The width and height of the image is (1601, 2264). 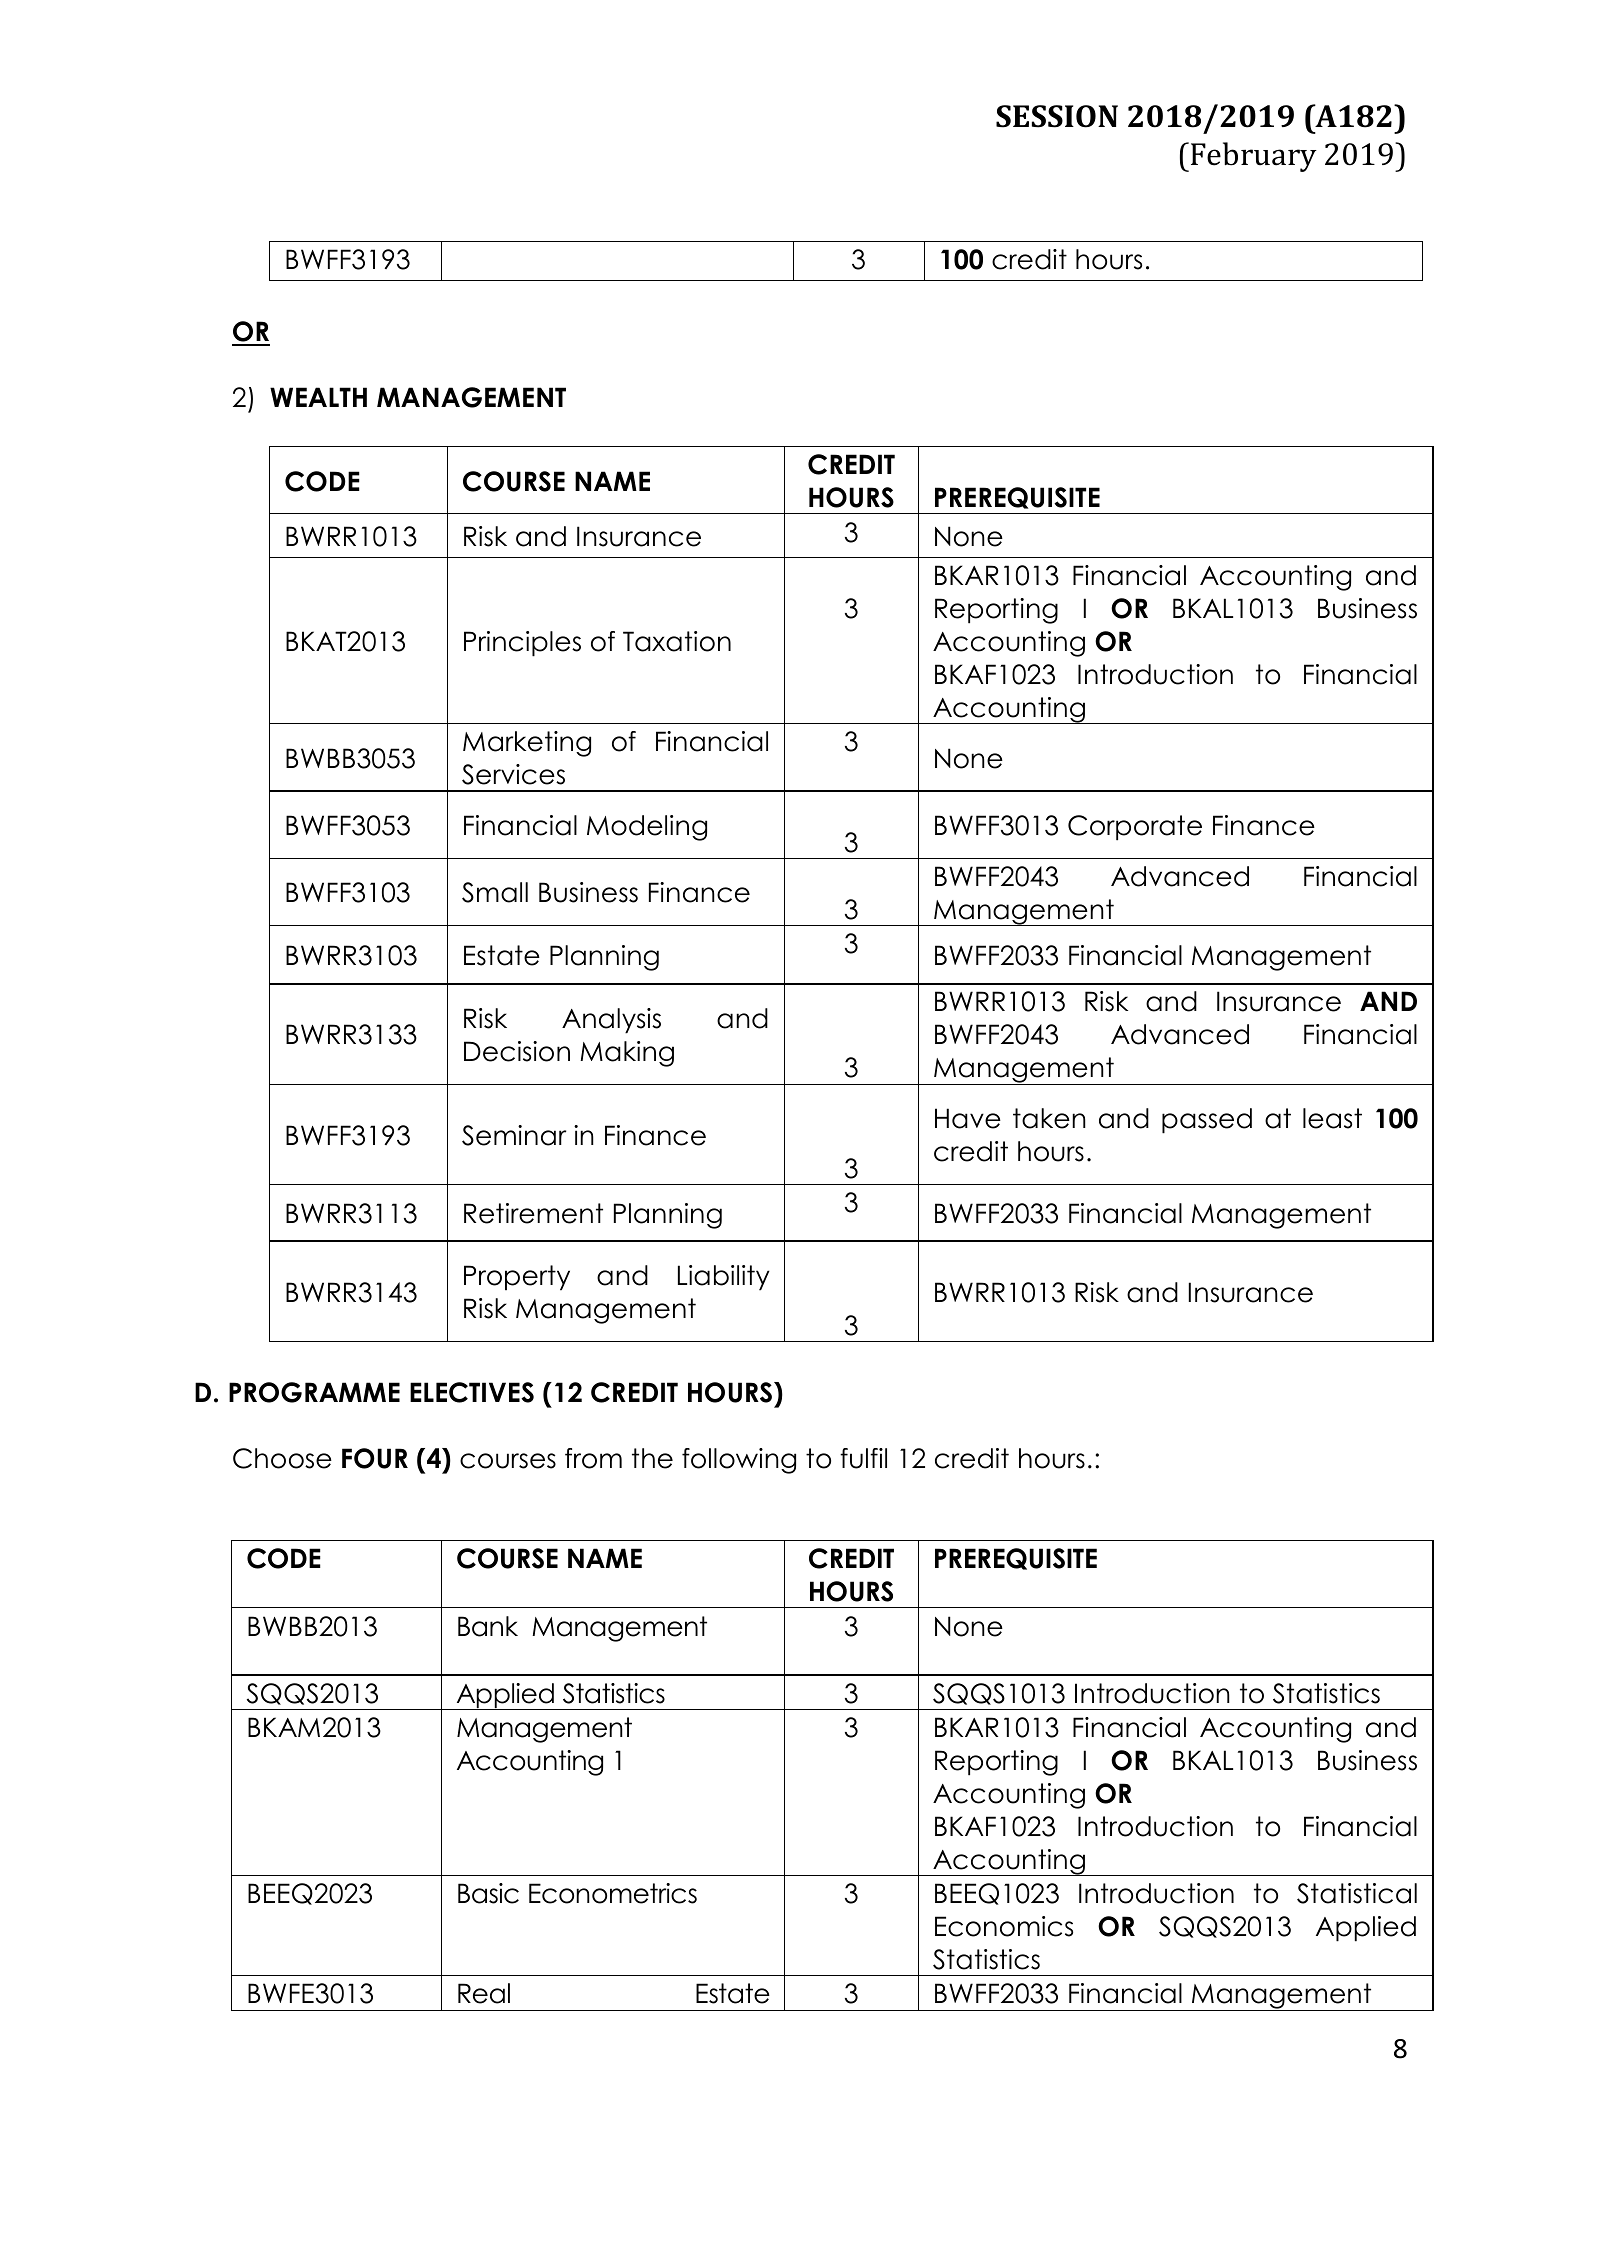 What do you see at coordinates (318, 397) in the image?
I see `WEALTH` at bounding box center [318, 397].
